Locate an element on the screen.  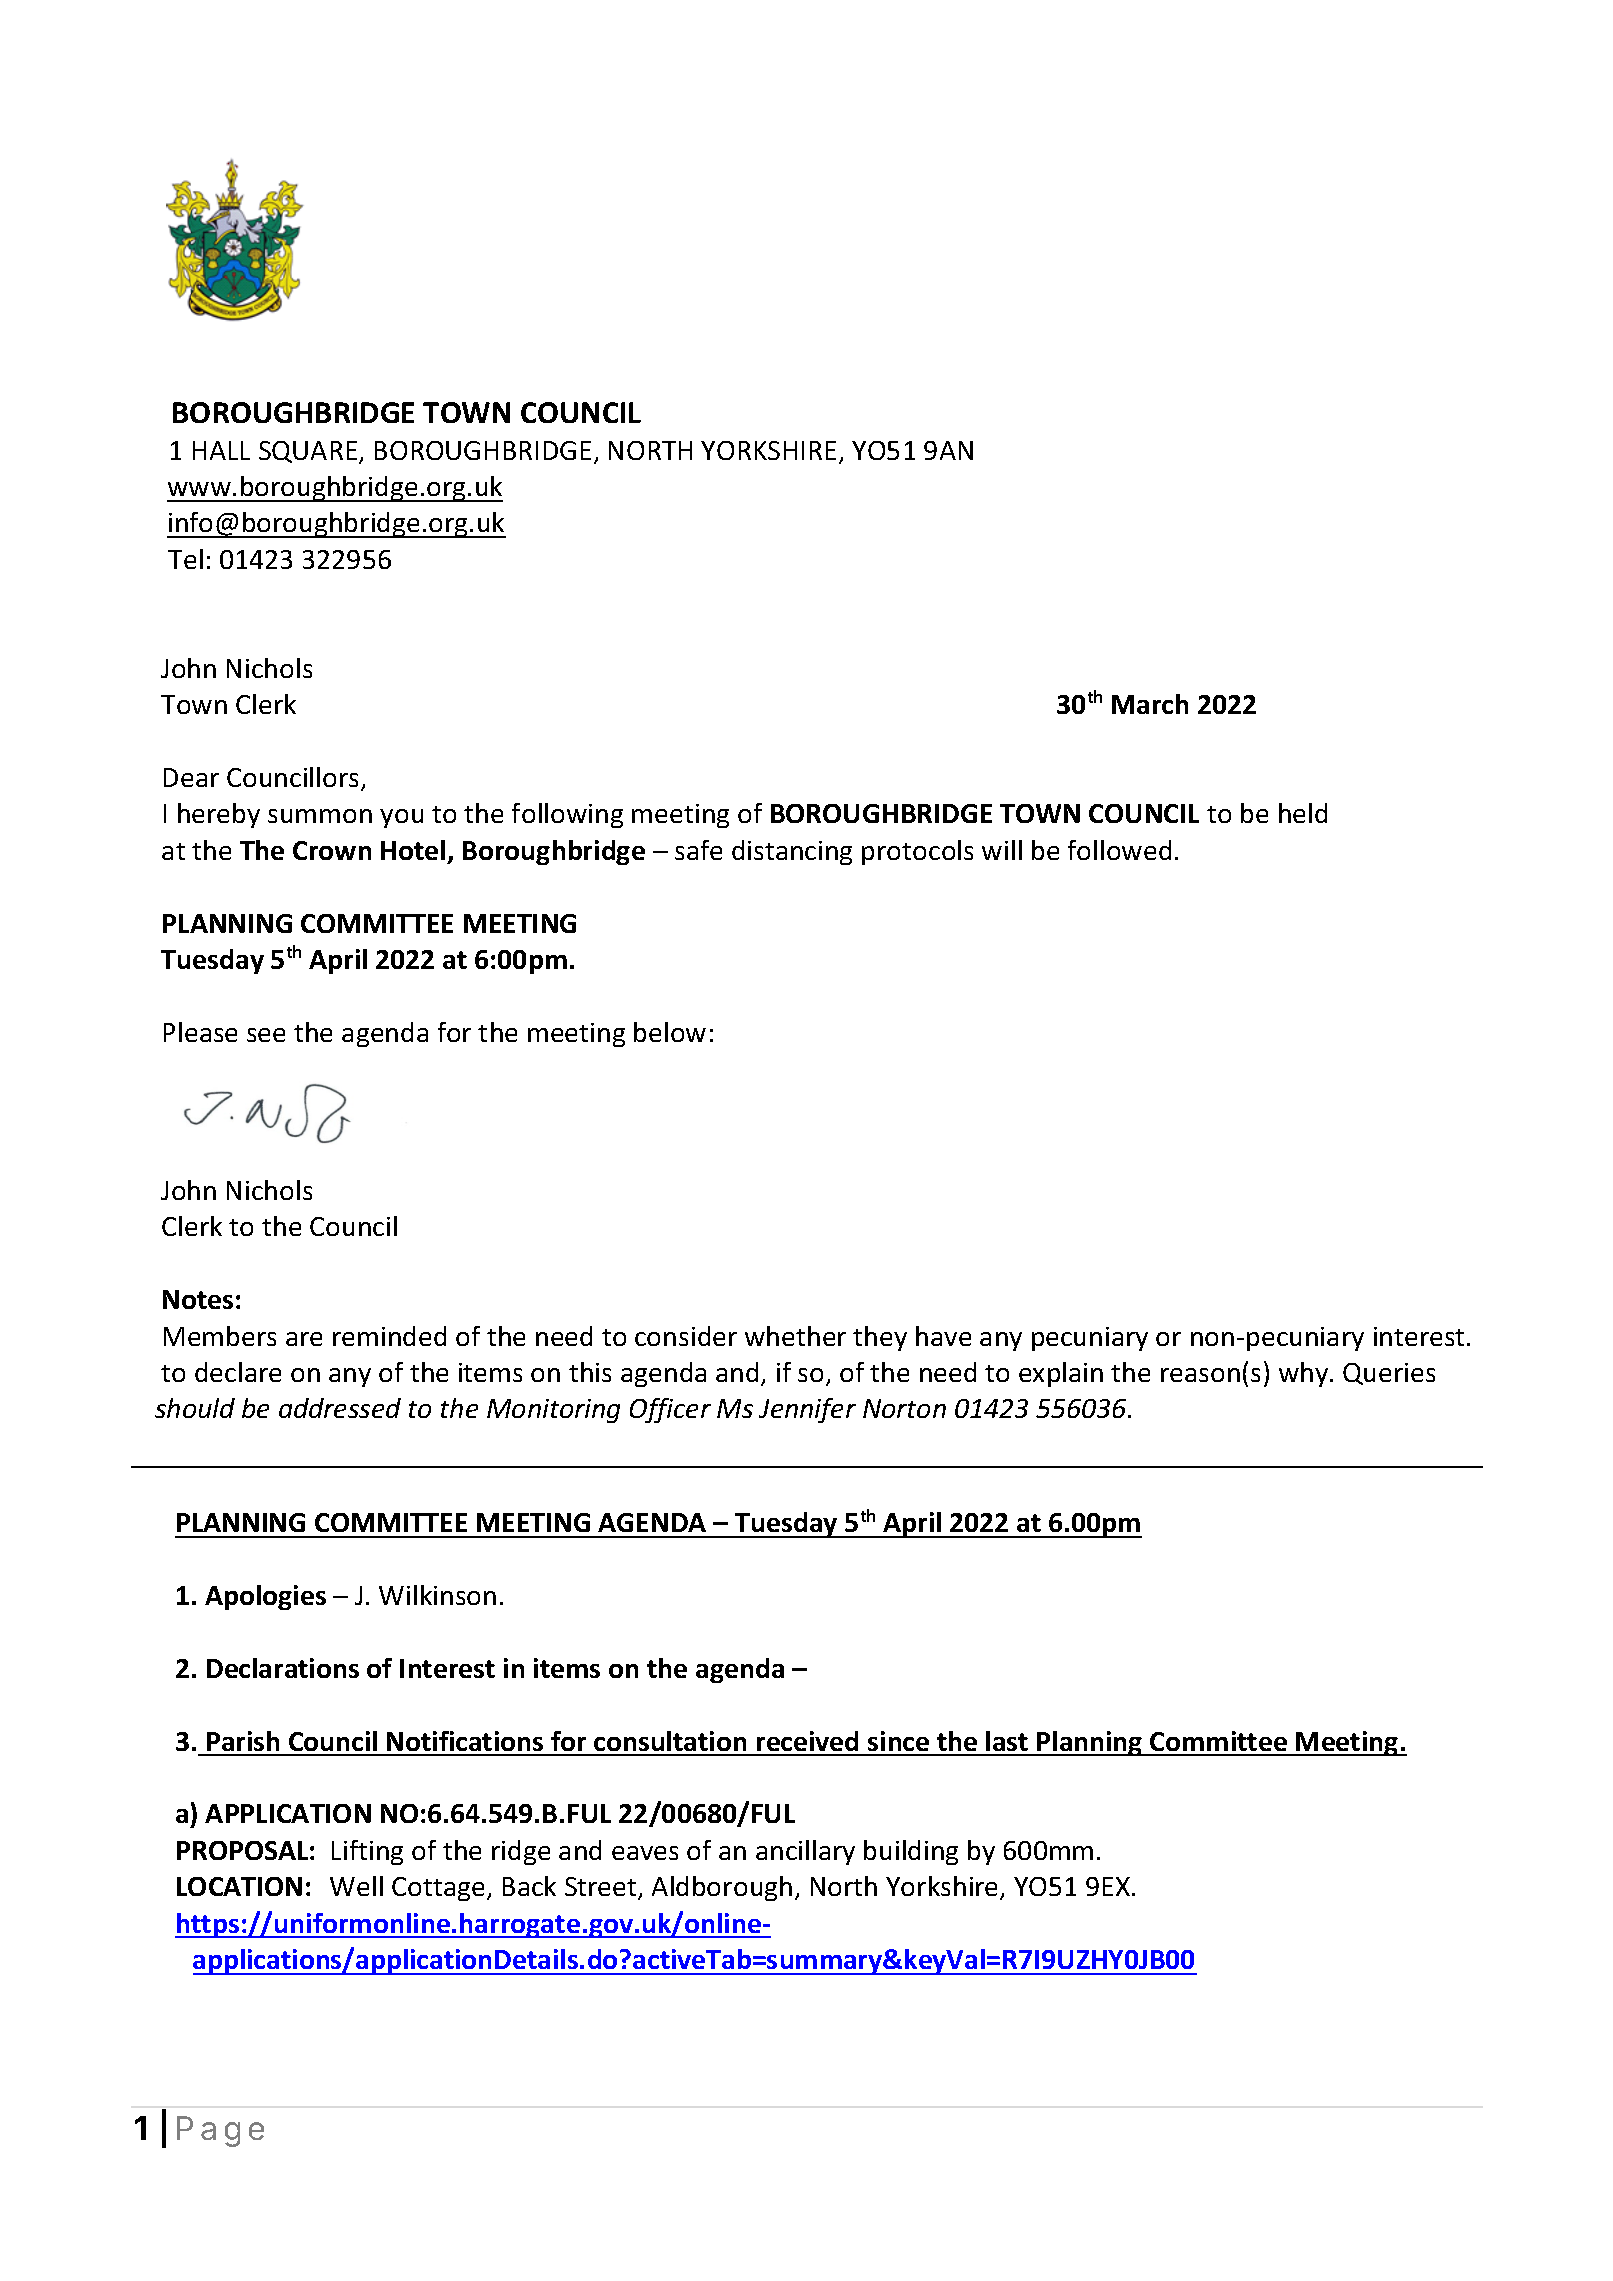
Lifting is located at coordinates (367, 1852).
